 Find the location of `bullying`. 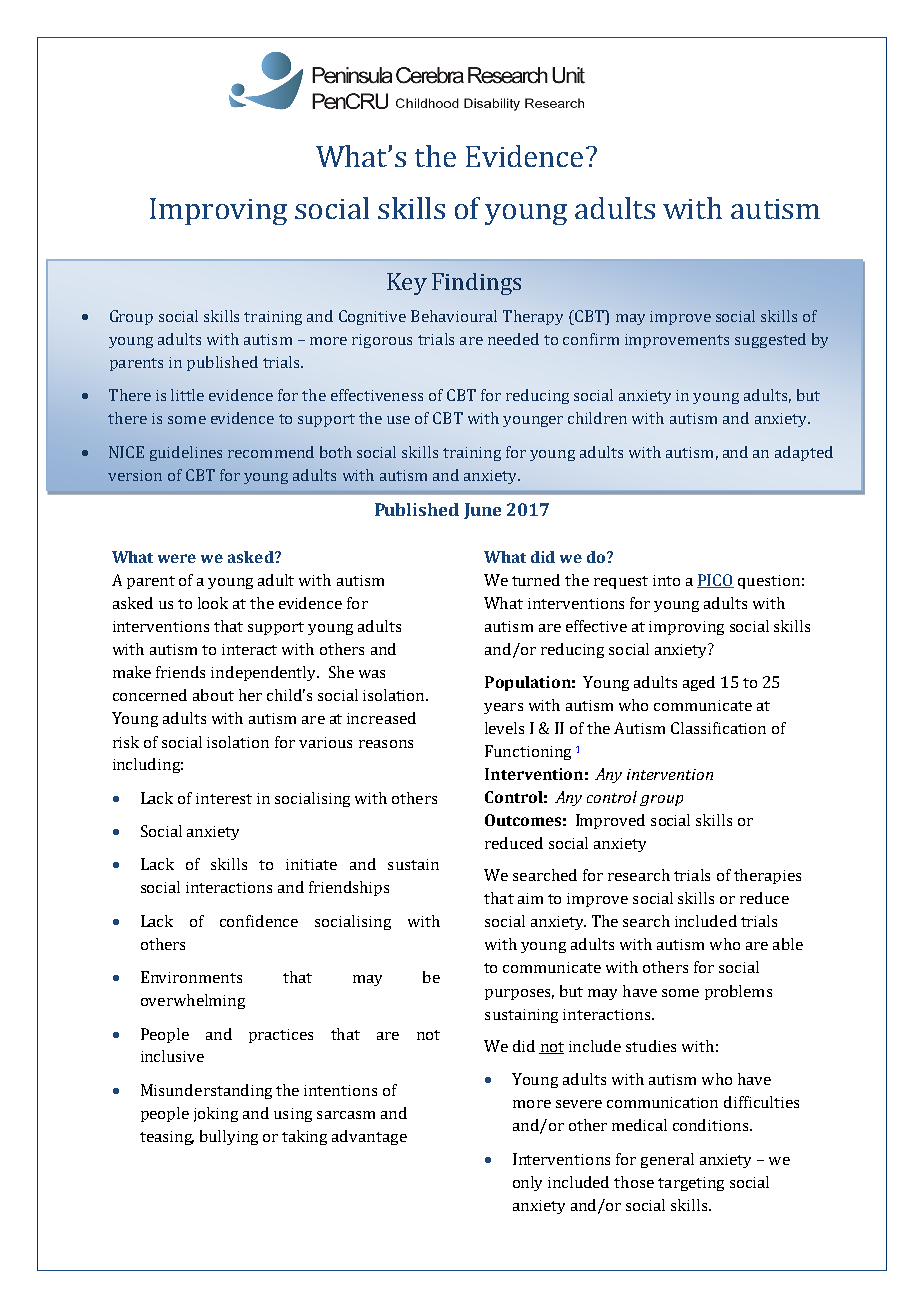

bullying is located at coordinates (229, 1137).
